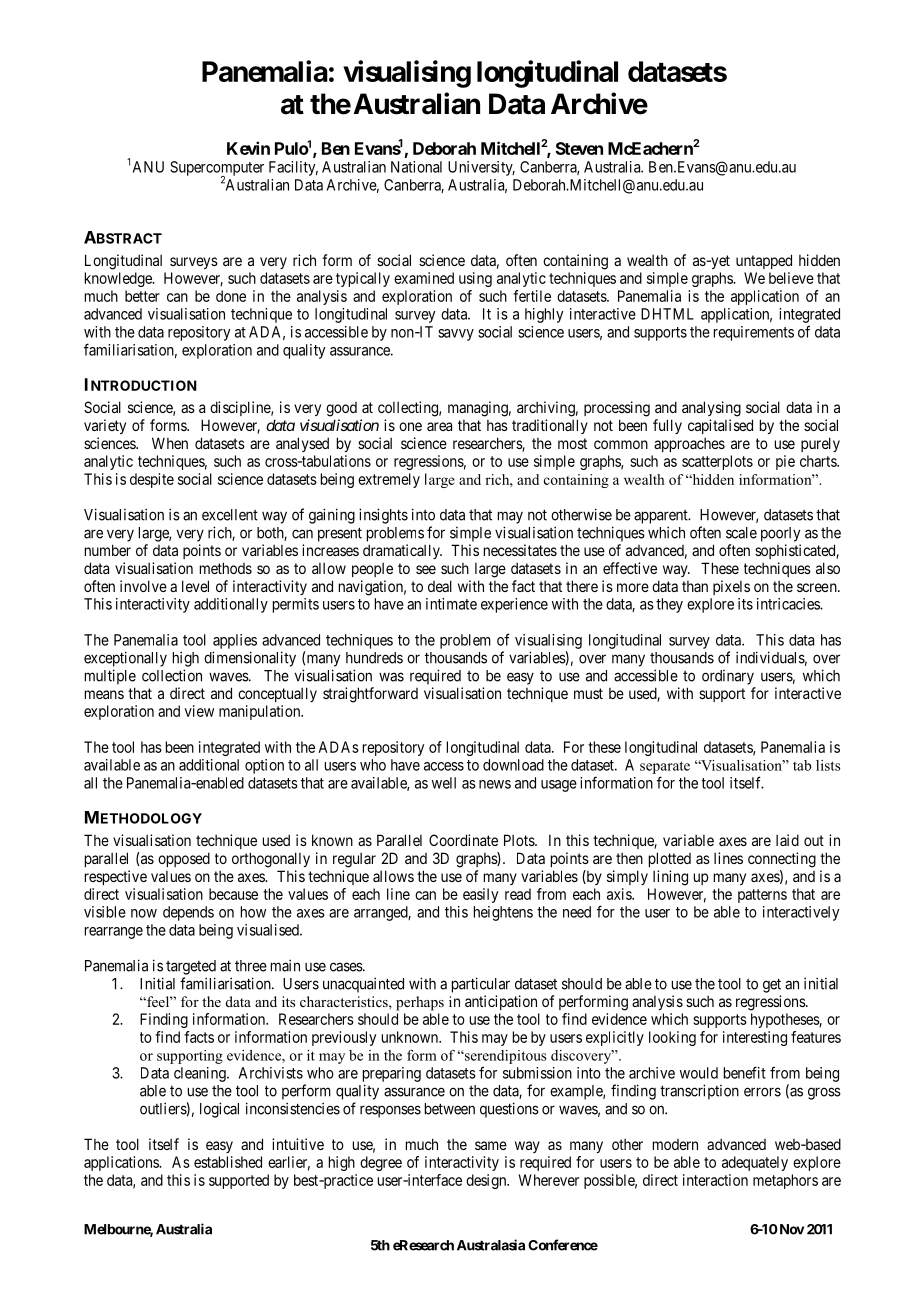 This screenshot has height=1308, width=924. Describe the element at coordinates (764, 261) in the screenshot. I see `untapped` at that location.
